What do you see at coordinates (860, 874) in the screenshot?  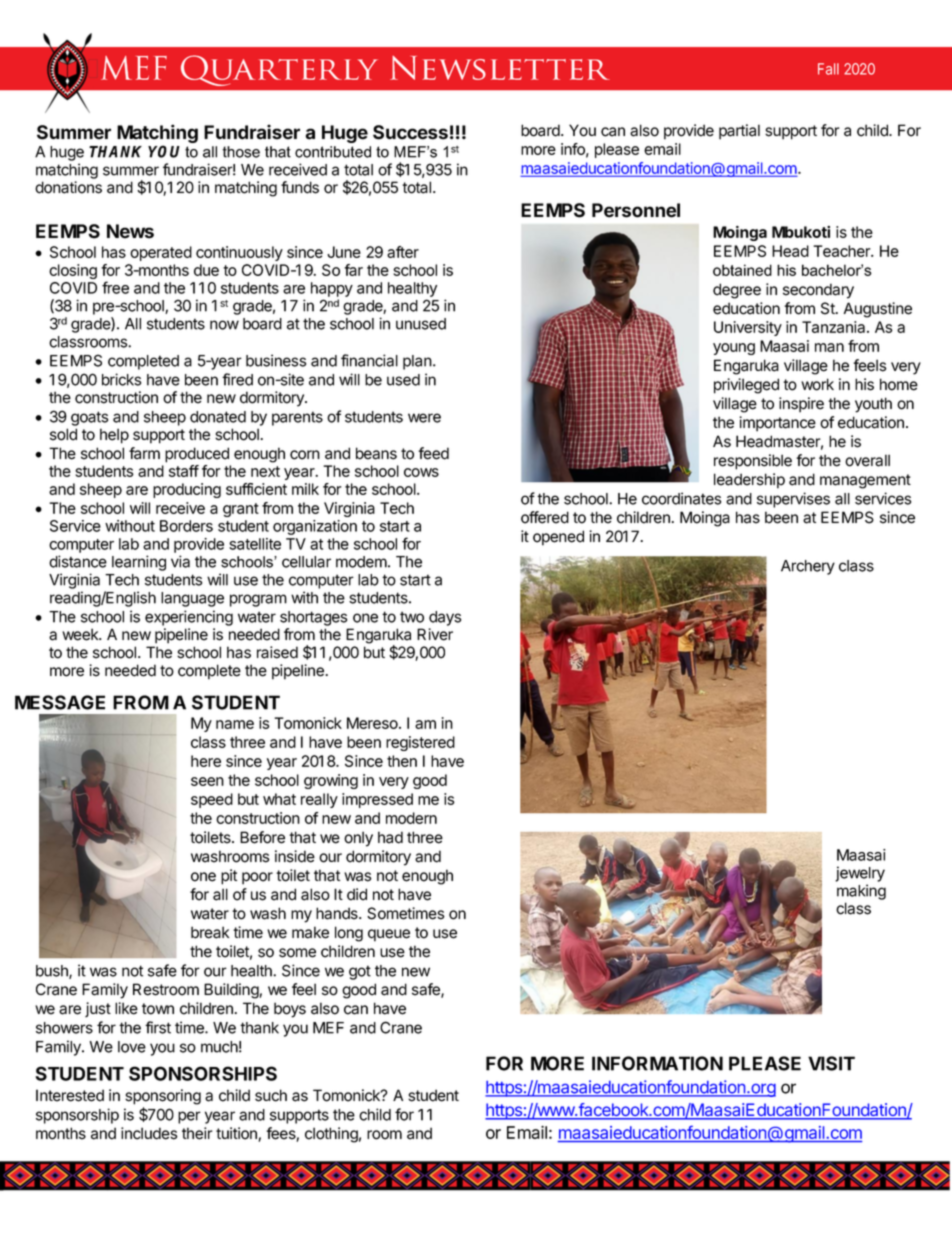 I see `jewelry` at bounding box center [860, 874].
